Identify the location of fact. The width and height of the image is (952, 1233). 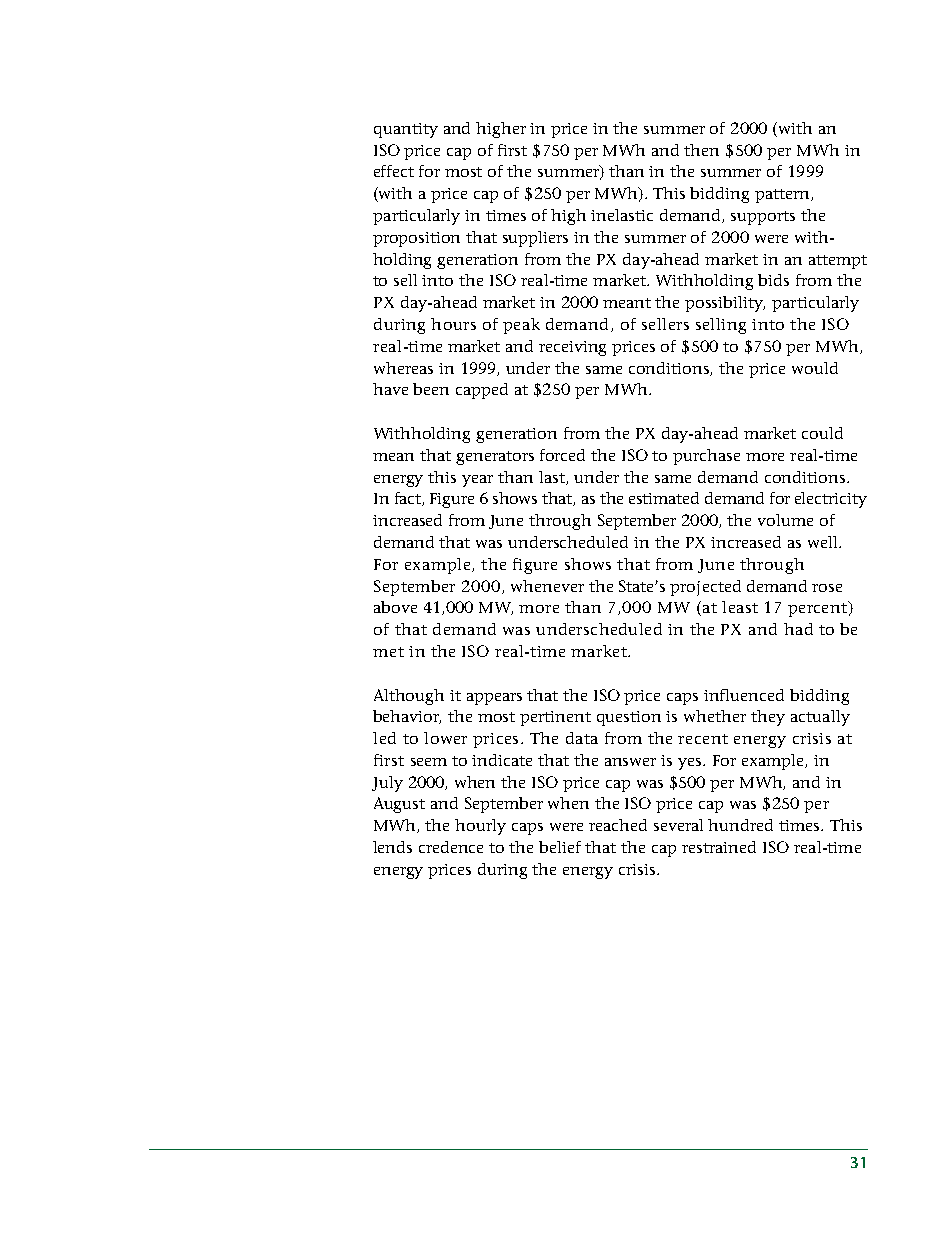
(409, 499).
